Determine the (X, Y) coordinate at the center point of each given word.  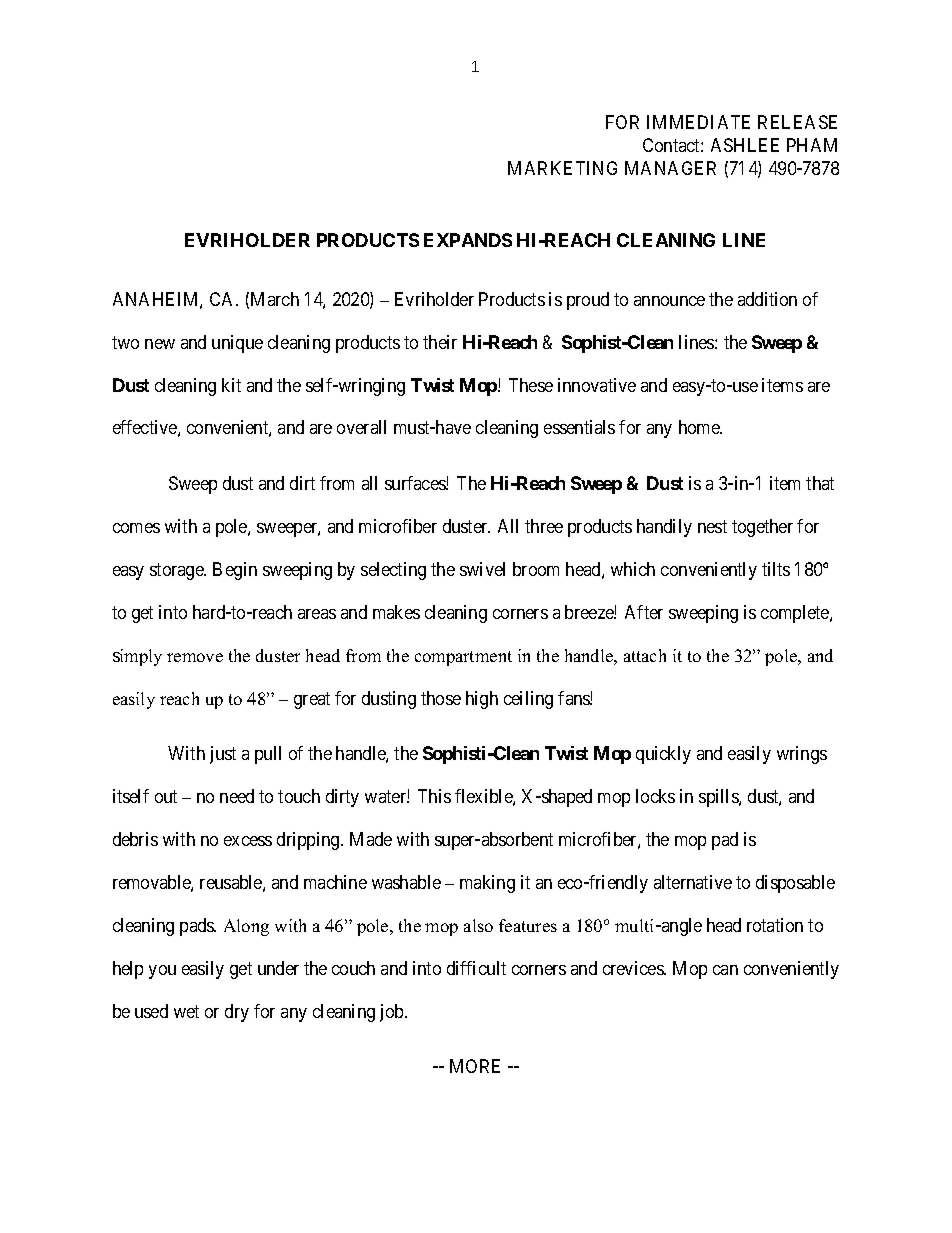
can (725, 970)
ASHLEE (745, 145)
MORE (475, 1066)
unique (237, 344)
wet (186, 1011)
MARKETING (562, 168)
